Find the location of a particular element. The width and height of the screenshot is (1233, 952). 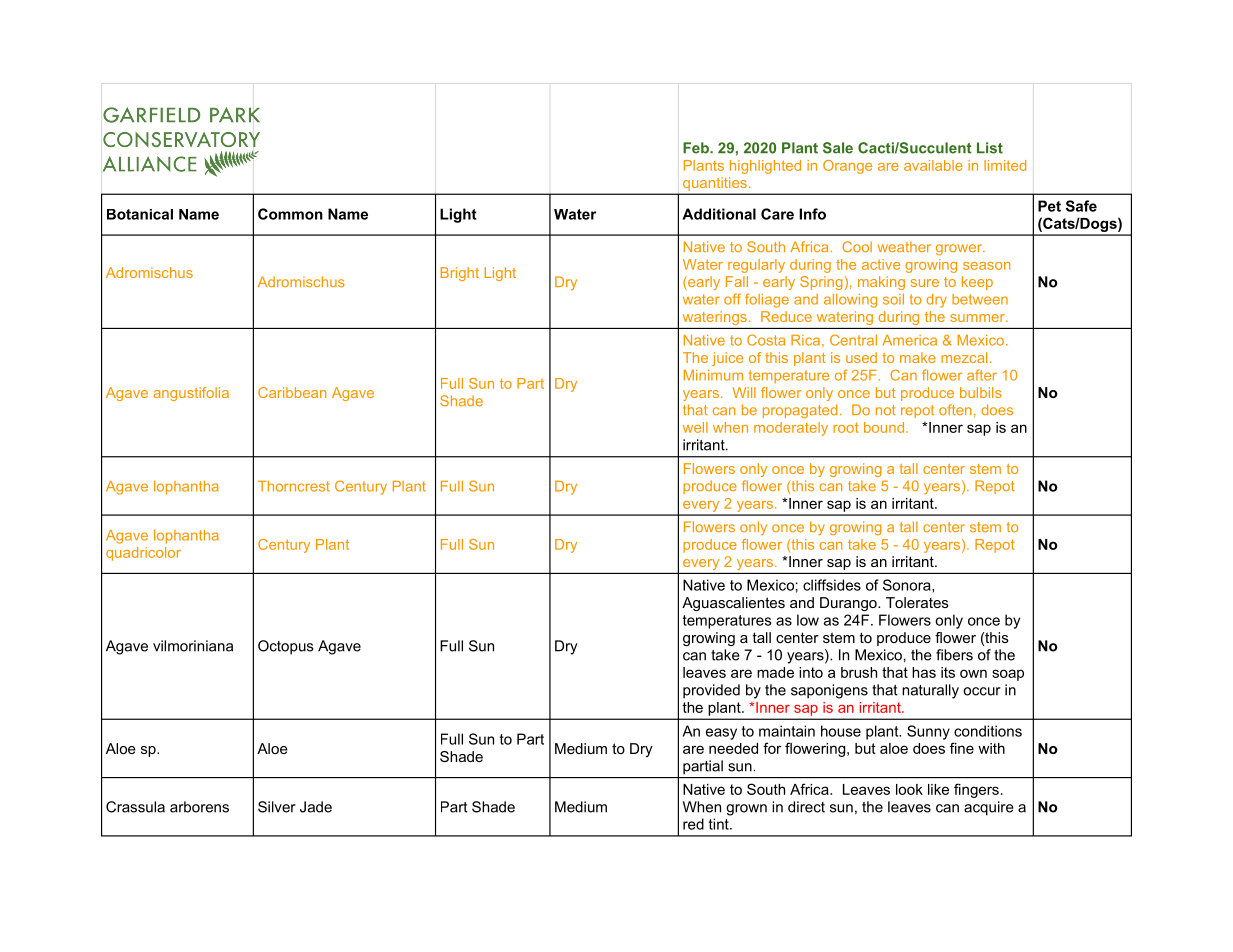

acquire is located at coordinates (989, 808).
